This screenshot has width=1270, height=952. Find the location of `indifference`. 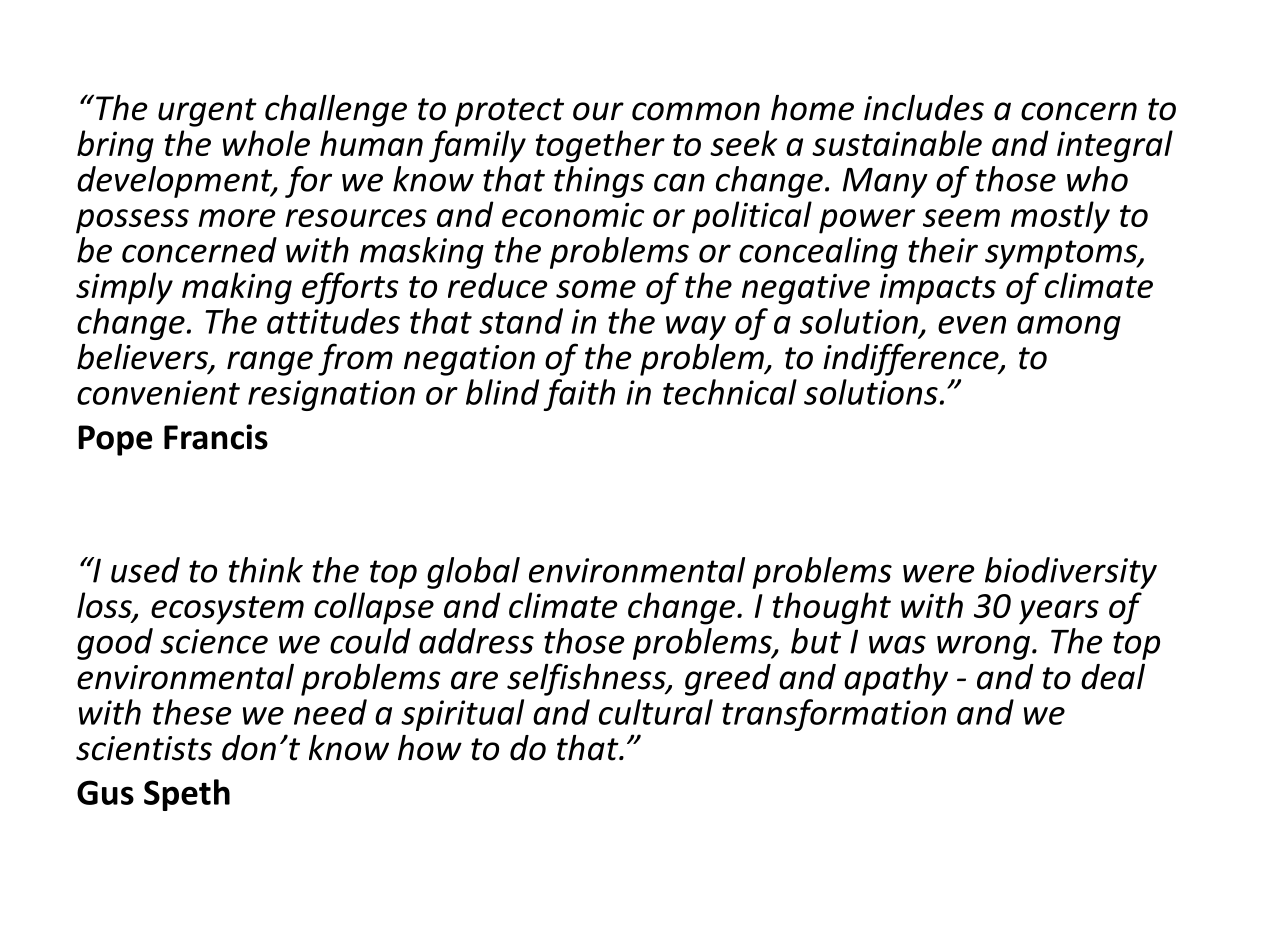

indifference is located at coordinates (912, 359).
